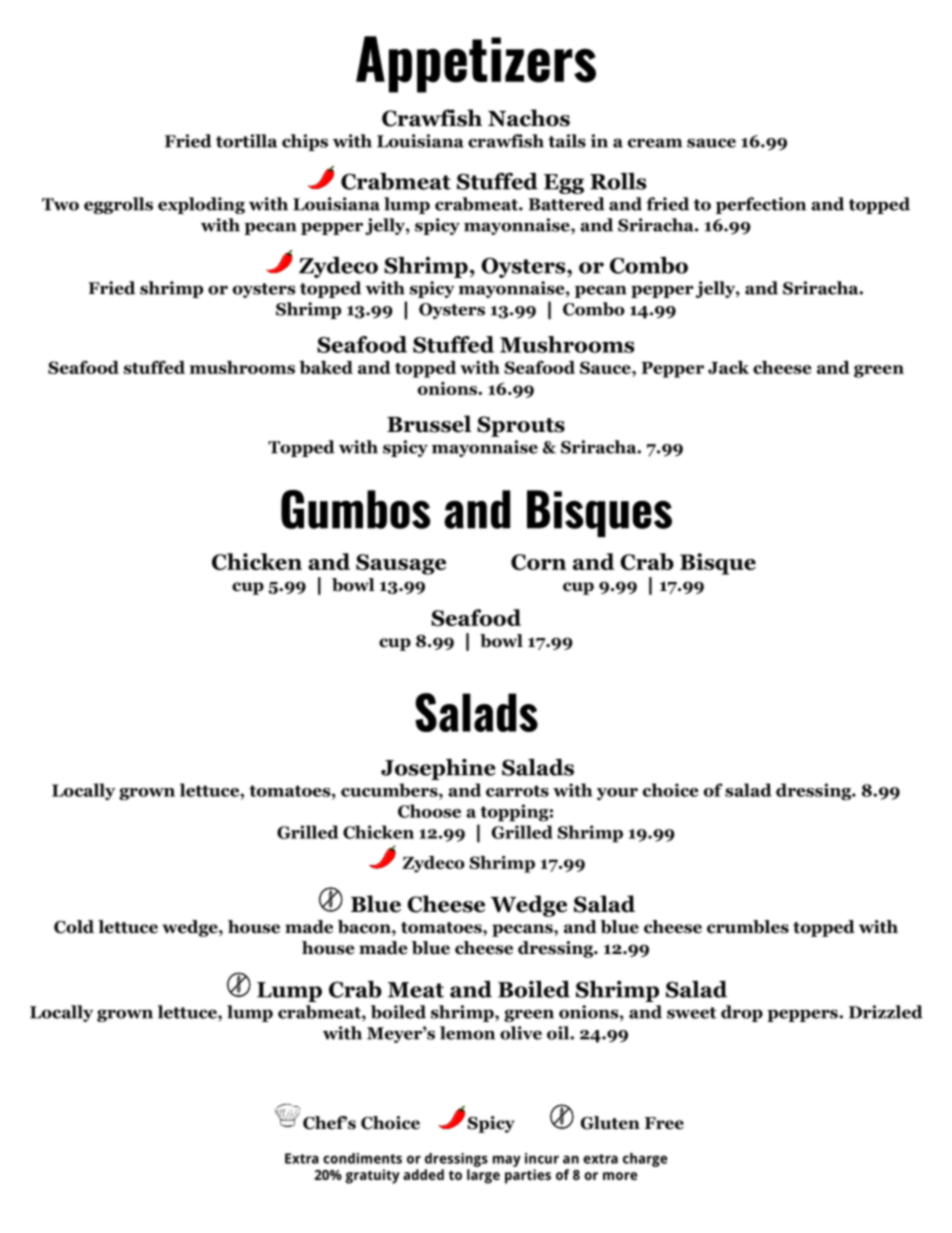 Image resolution: width=952 pixels, height=1233 pixels. Describe the element at coordinates (617, 794) in the screenshot. I see `your` at that location.
